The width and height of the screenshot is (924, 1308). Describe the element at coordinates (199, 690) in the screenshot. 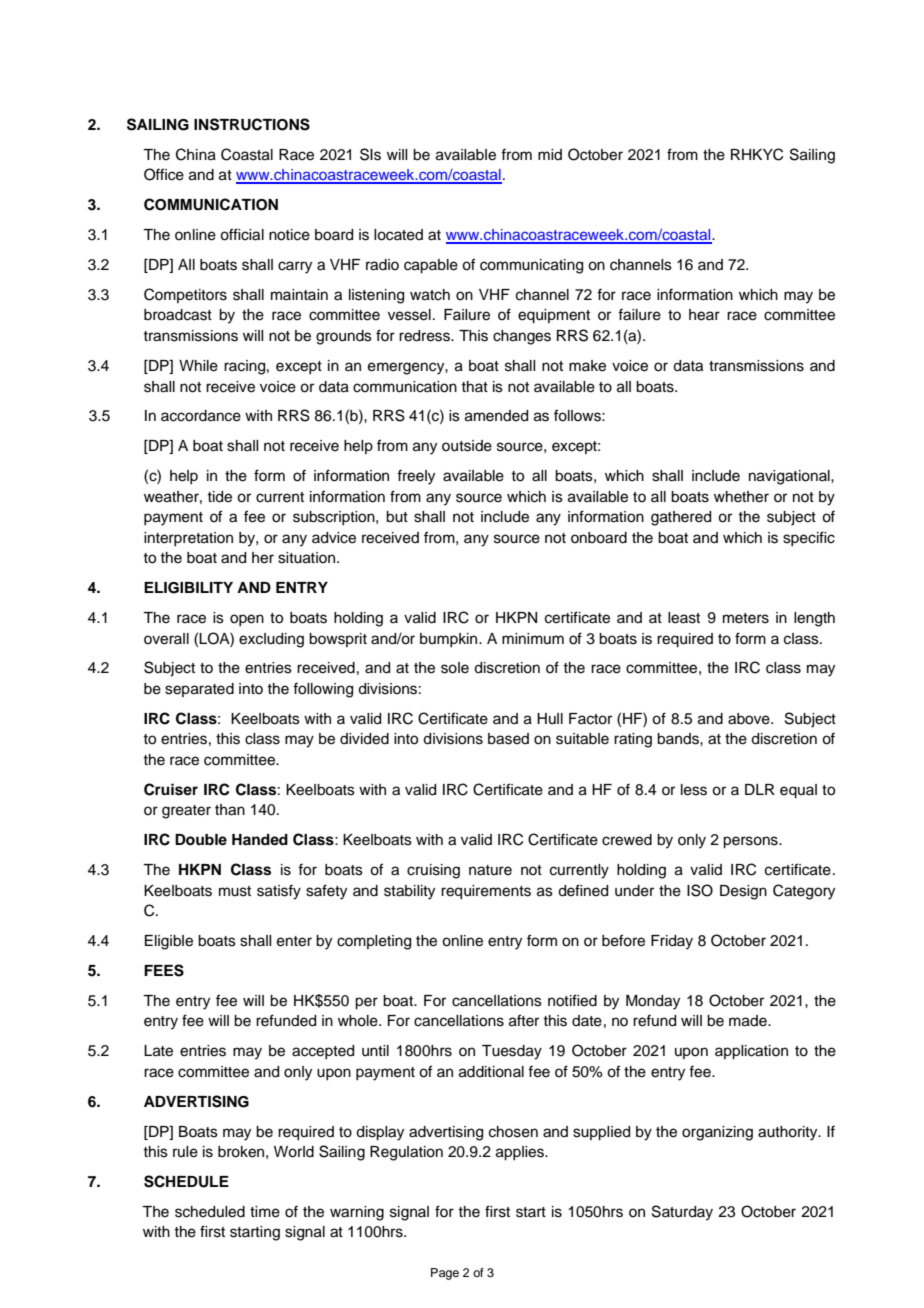

I see `separated` at that location.
